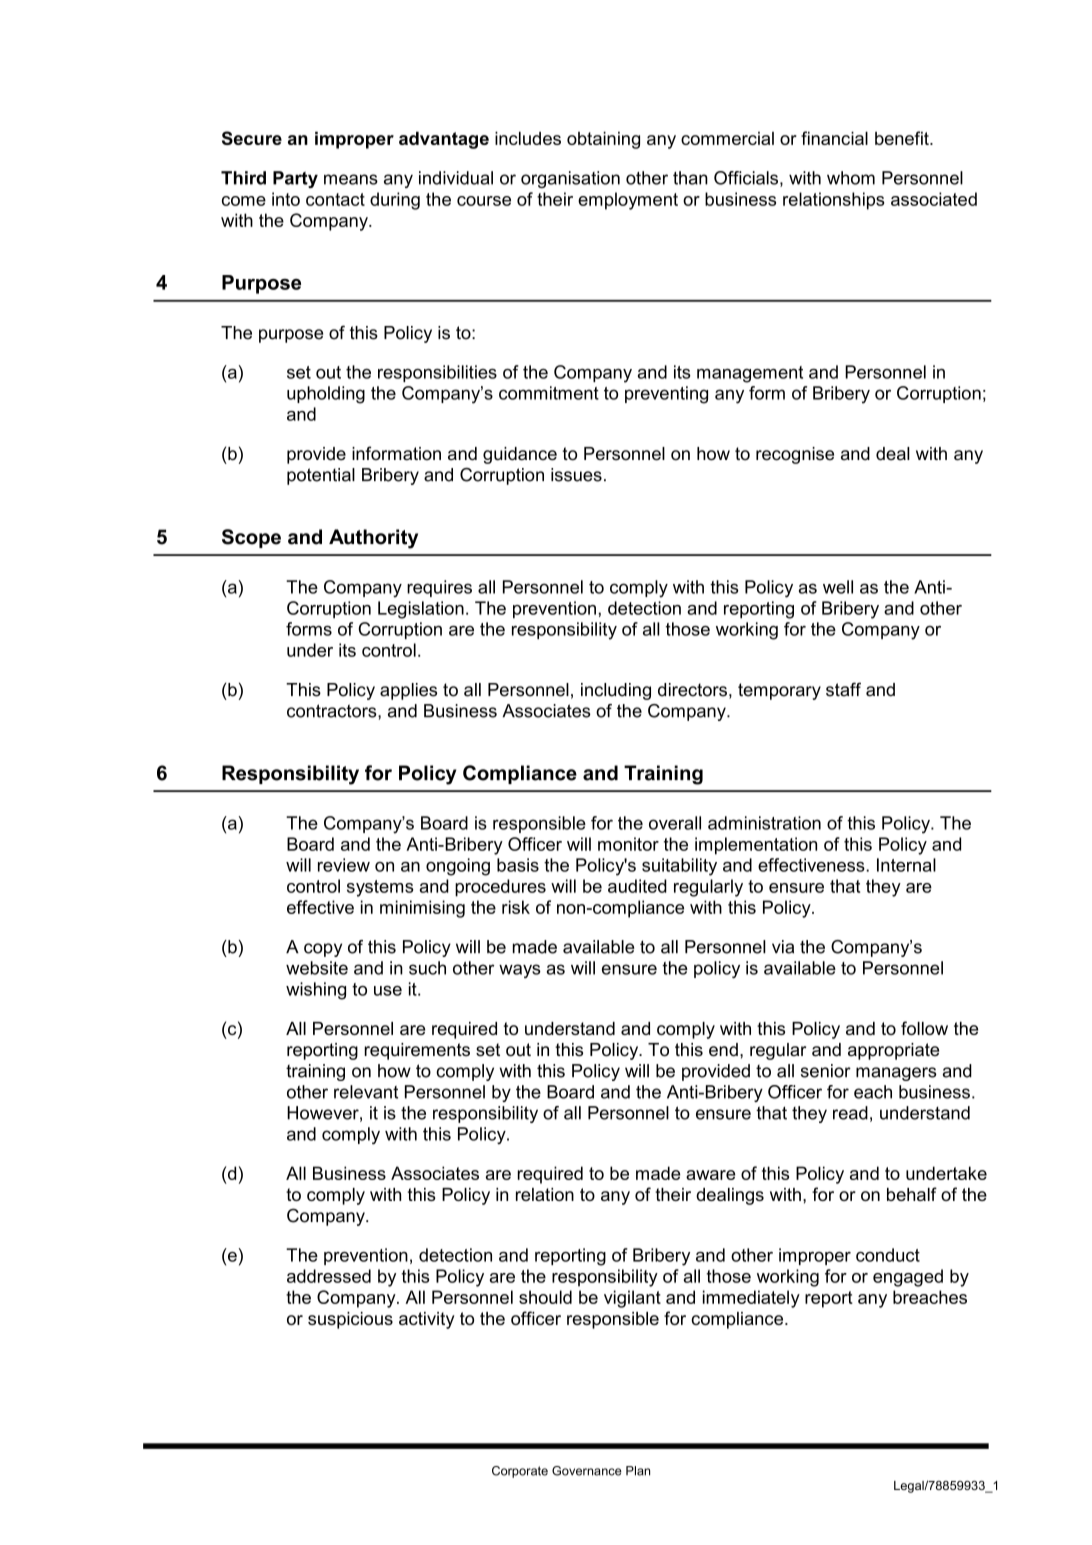 The height and width of the screenshot is (1545, 1092). What do you see at coordinates (616, 691) in the screenshot?
I see `including` at bounding box center [616, 691].
